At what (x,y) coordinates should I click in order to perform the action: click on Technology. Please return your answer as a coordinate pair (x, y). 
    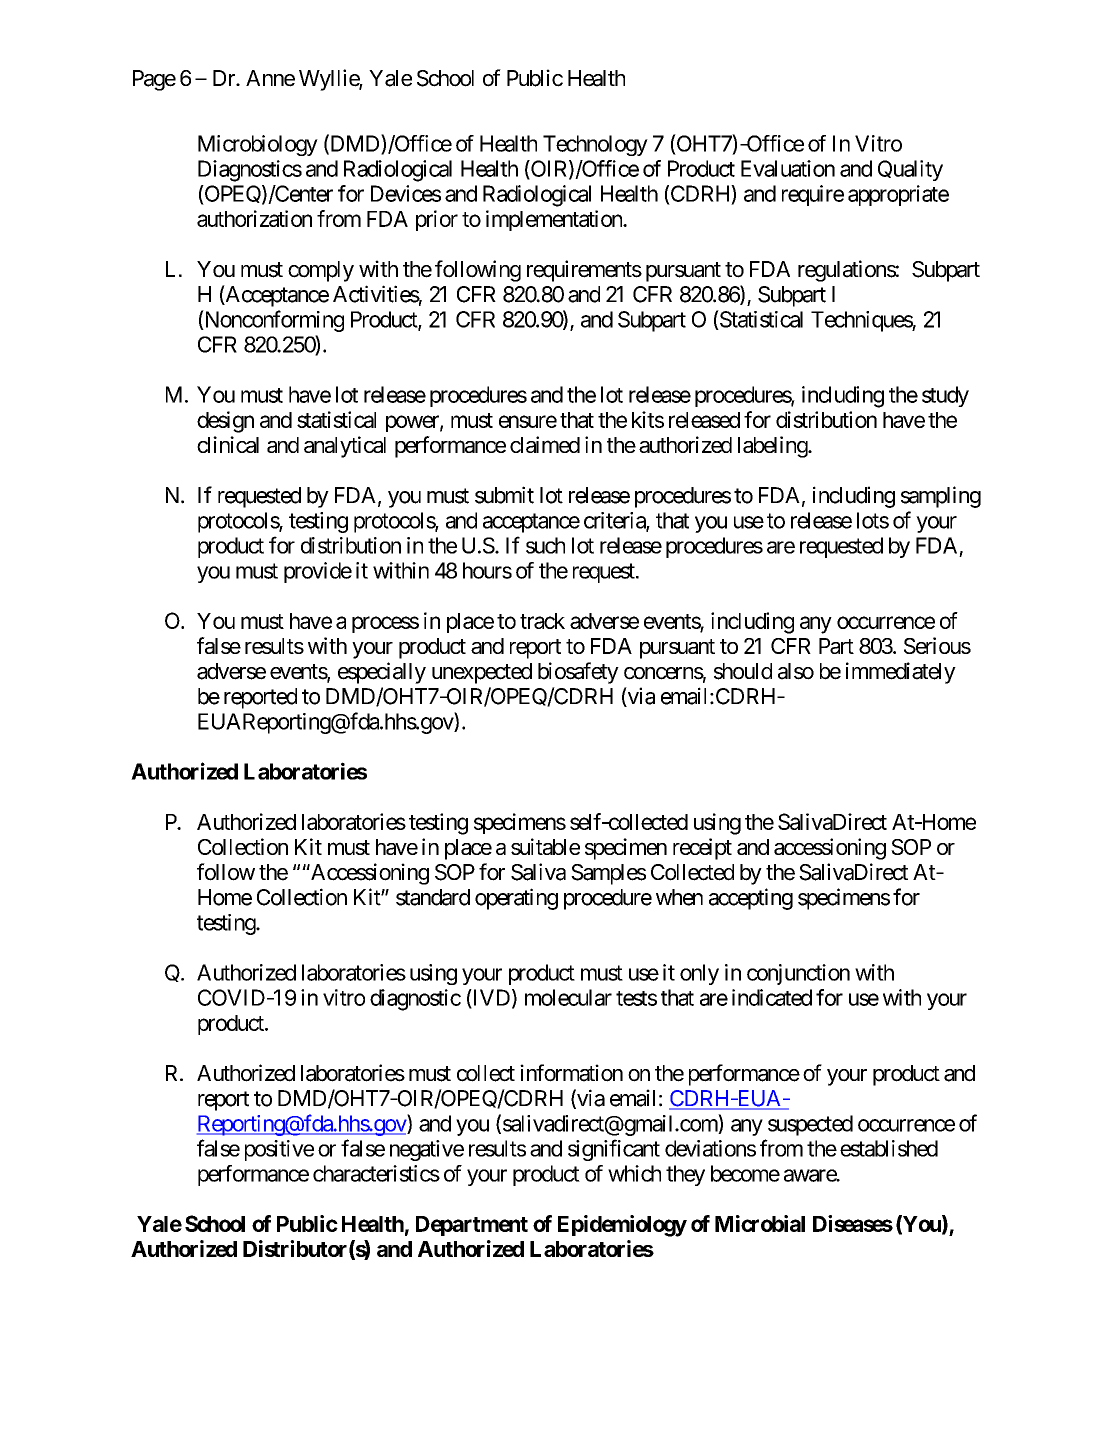
    Looking at the image, I should click on (595, 145).
